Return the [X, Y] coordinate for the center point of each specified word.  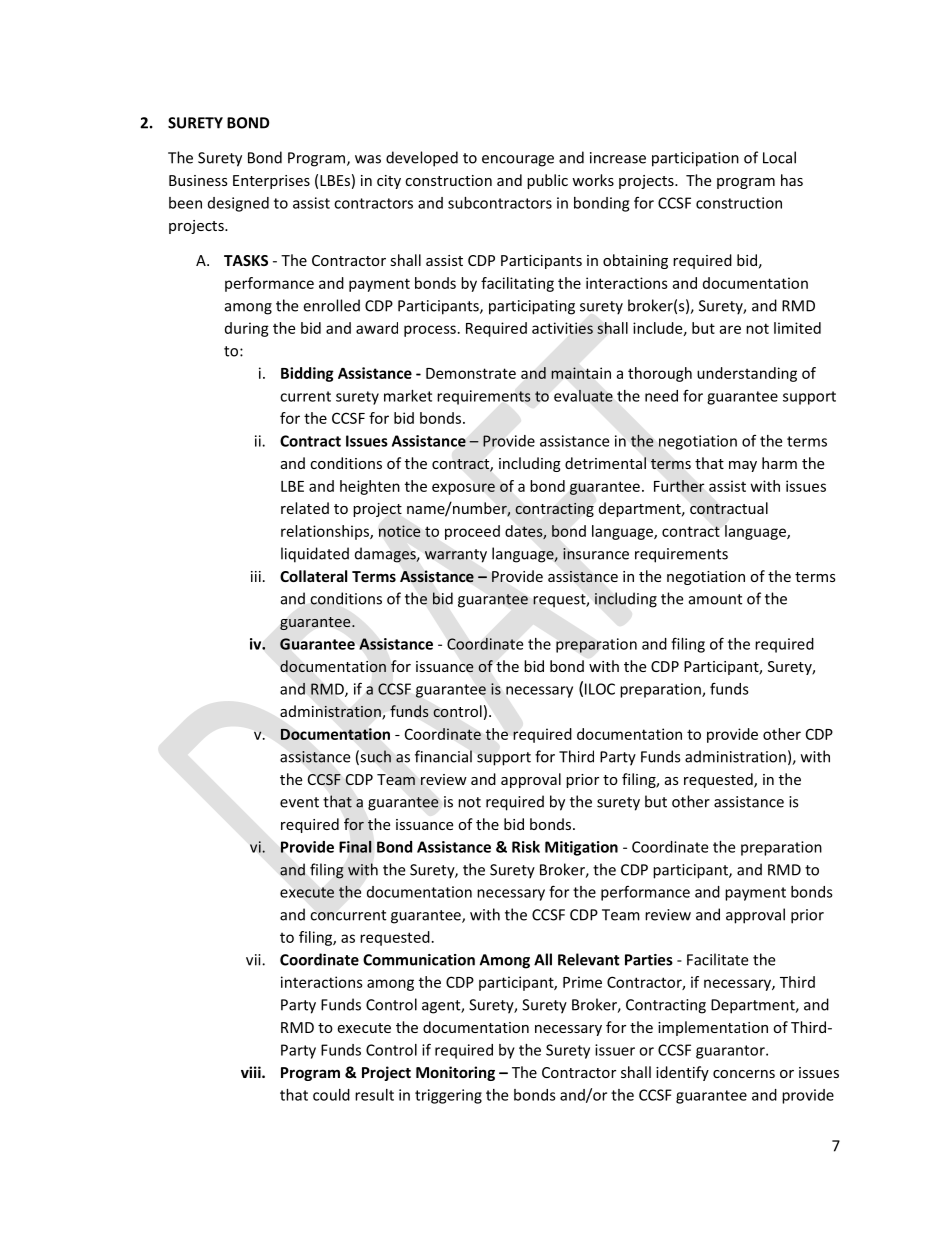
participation [695, 159]
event [299, 802]
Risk [526, 847]
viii [252, 1072]
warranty [456, 556]
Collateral [313, 576]
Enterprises [271, 182]
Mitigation [581, 848]
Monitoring [455, 1073]
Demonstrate [471, 373]
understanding [747, 374]
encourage [518, 161]
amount [715, 599]
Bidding [307, 374]
